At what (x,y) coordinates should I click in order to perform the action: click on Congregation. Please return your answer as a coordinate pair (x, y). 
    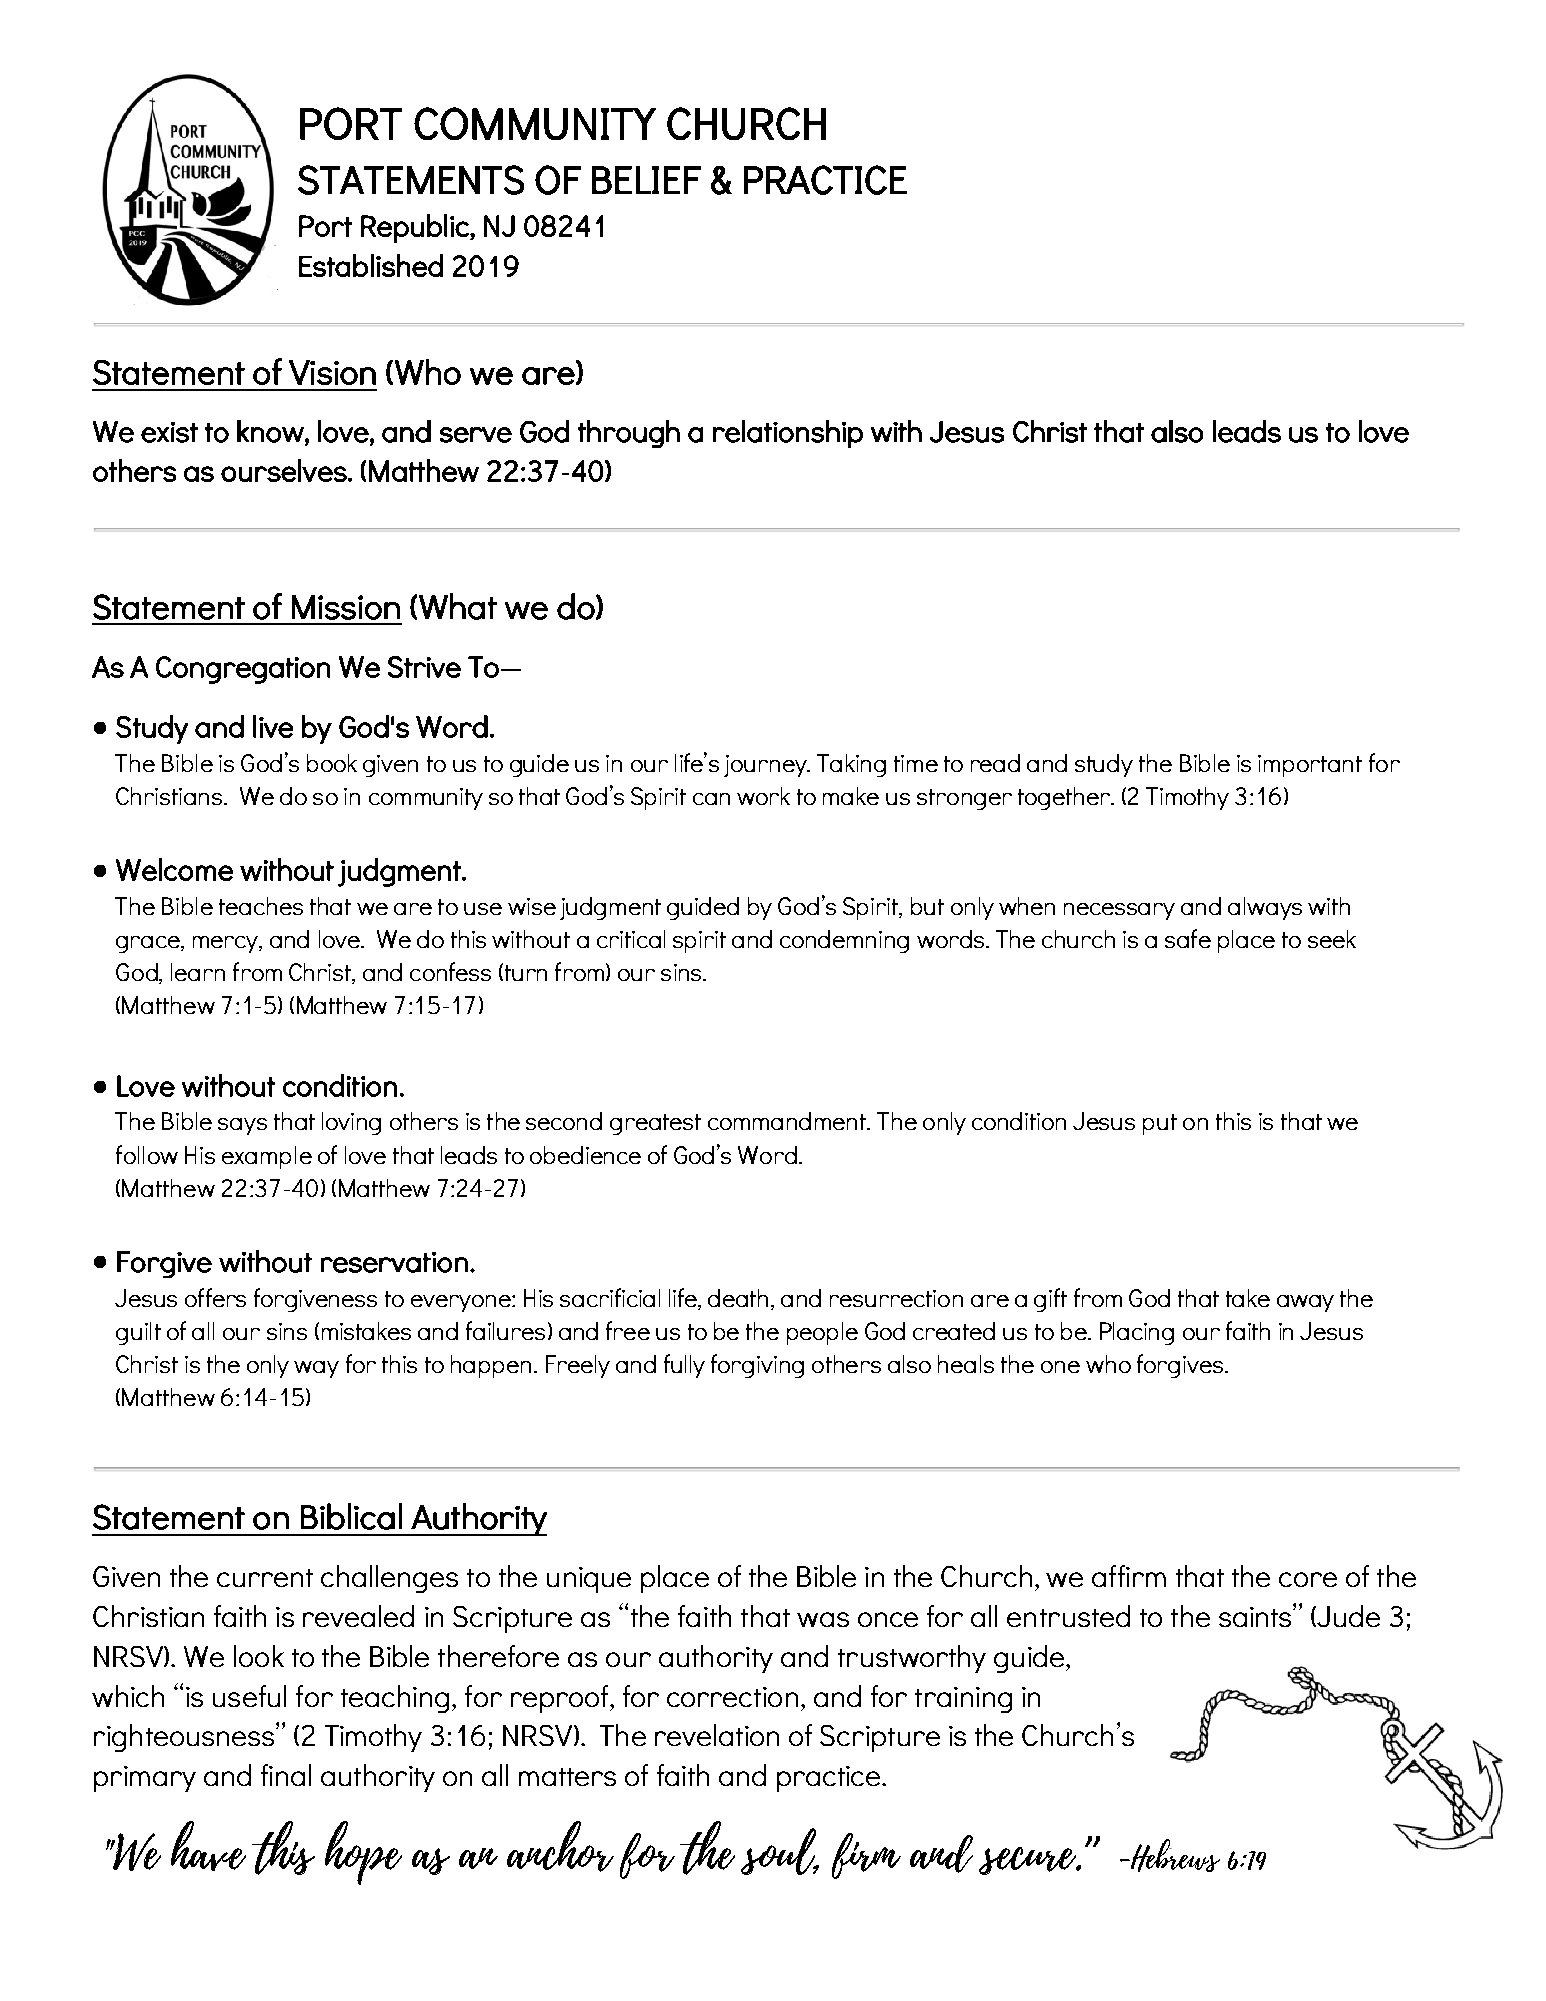
    Looking at the image, I should click on (243, 670).
